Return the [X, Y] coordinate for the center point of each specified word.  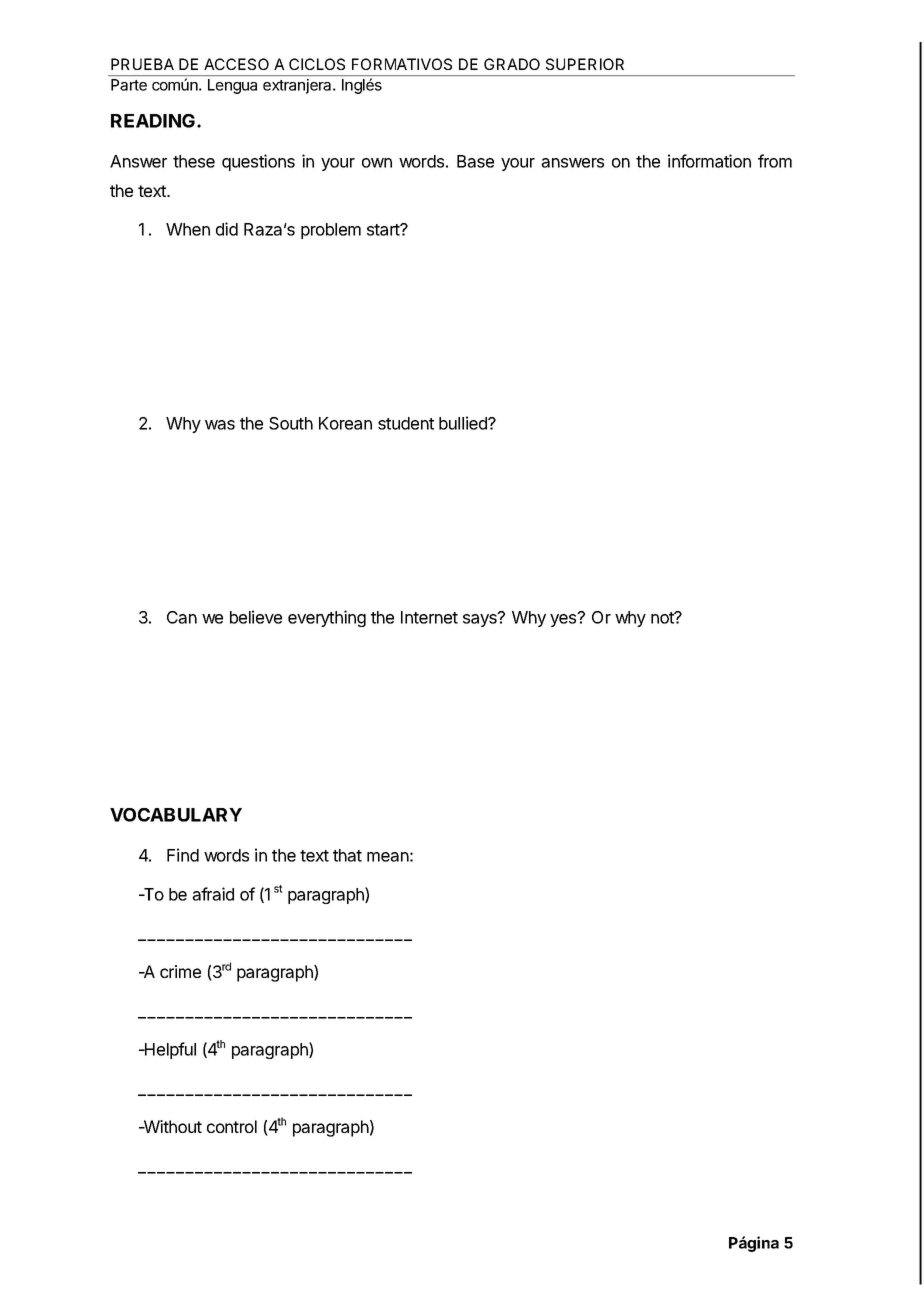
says [481, 619]
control [232, 1126]
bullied [464, 423]
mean [388, 857]
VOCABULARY [176, 815]
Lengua [232, 86]
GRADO [512, 64]
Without [172, 1126]
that [347, 855]
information [709, 161]
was [220, 425]
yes [564, 619]
